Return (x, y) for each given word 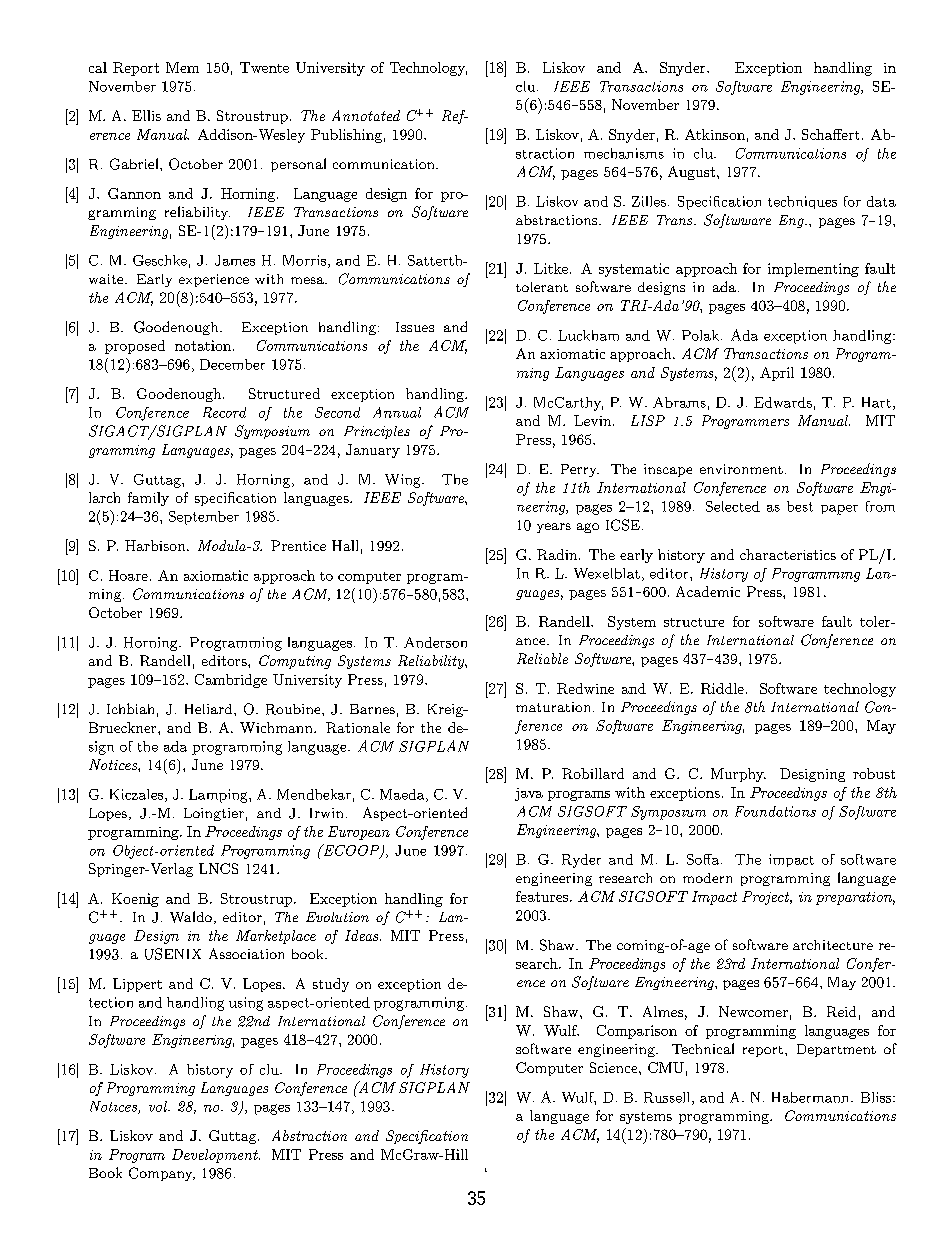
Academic (708, 591)
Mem (182, 67)
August (693, 173)
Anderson (435, 642)
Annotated (366, 115)
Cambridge (231, 681)
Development (216, 1156)
